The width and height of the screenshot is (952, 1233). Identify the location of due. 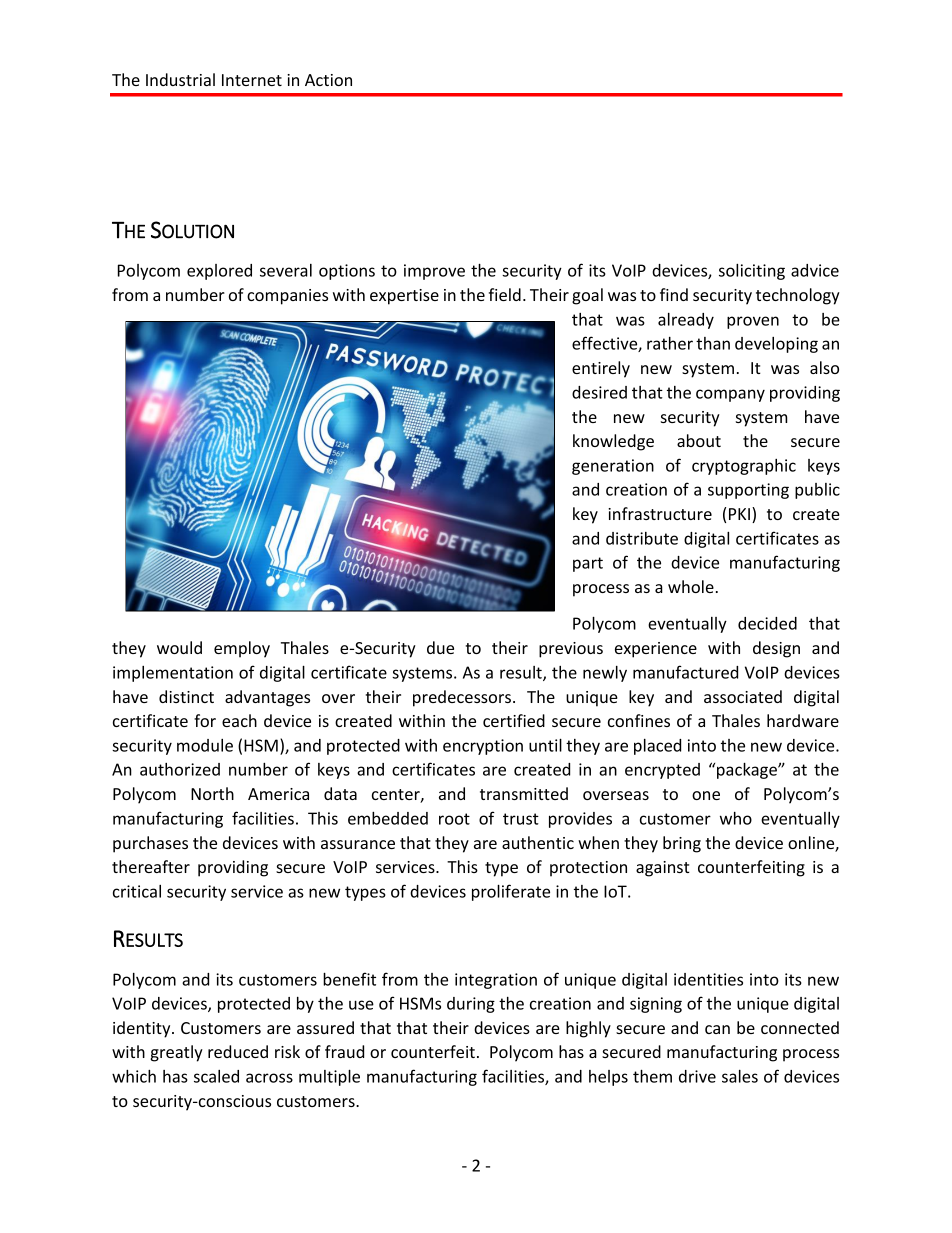
(440, 647).
